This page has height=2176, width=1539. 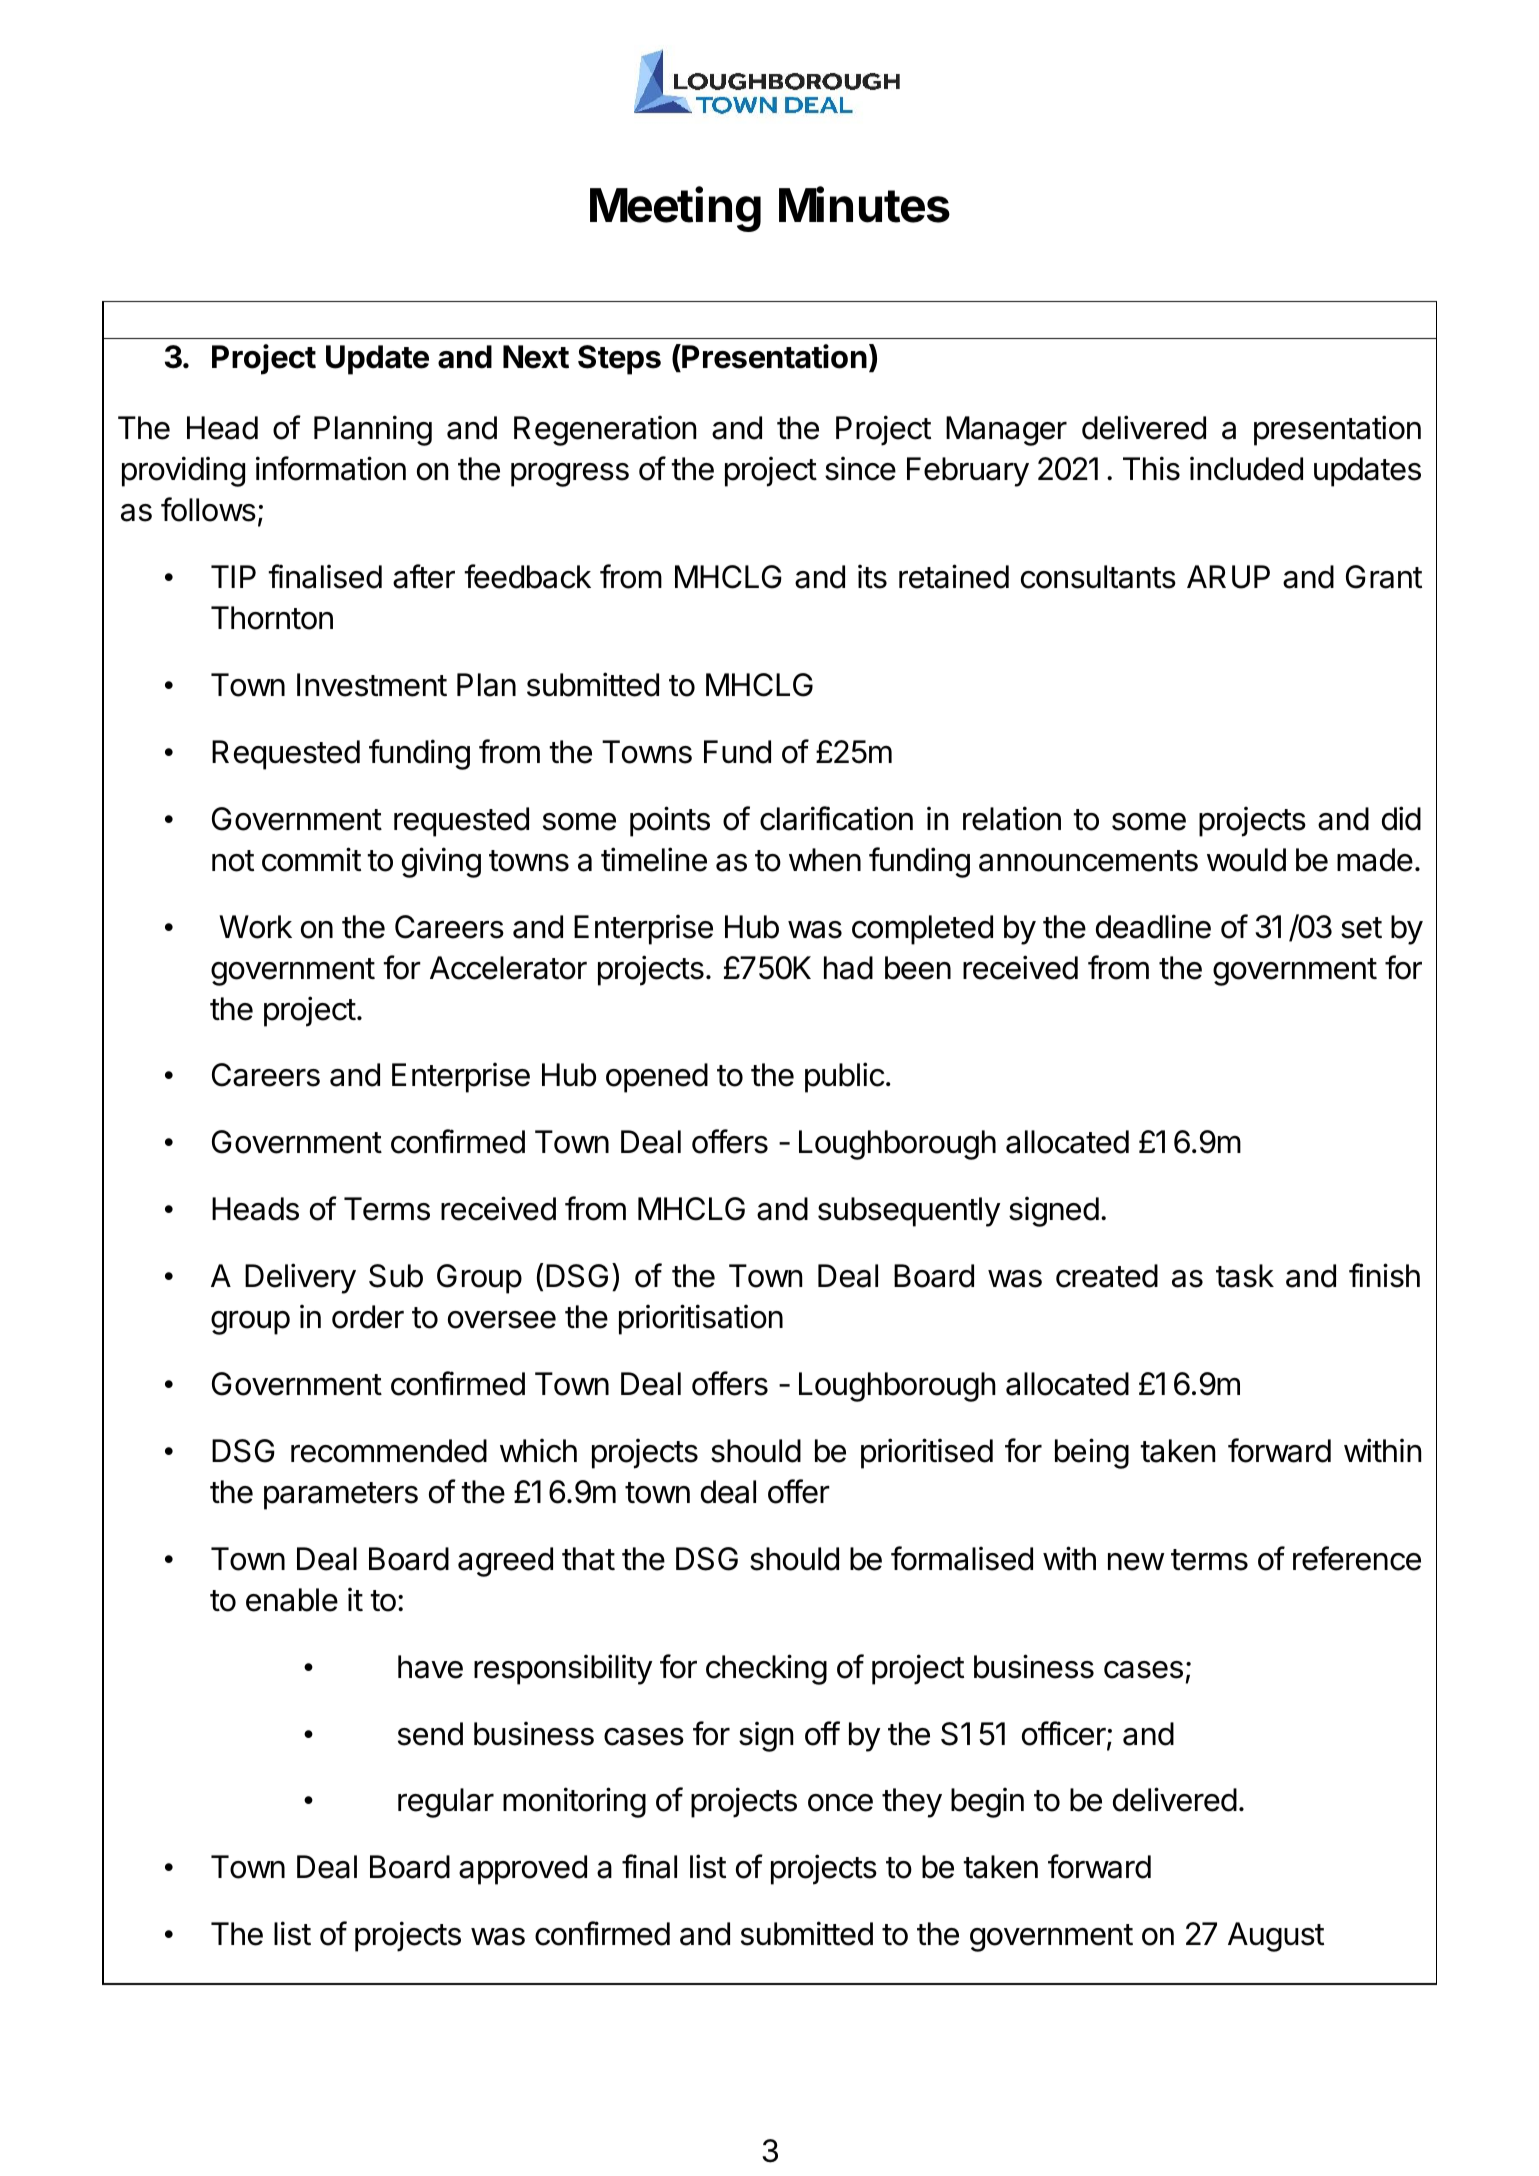 What do you see at coordinates (446, 1803) in the page?
I see `regular` at bounding box center [446, 1803].
